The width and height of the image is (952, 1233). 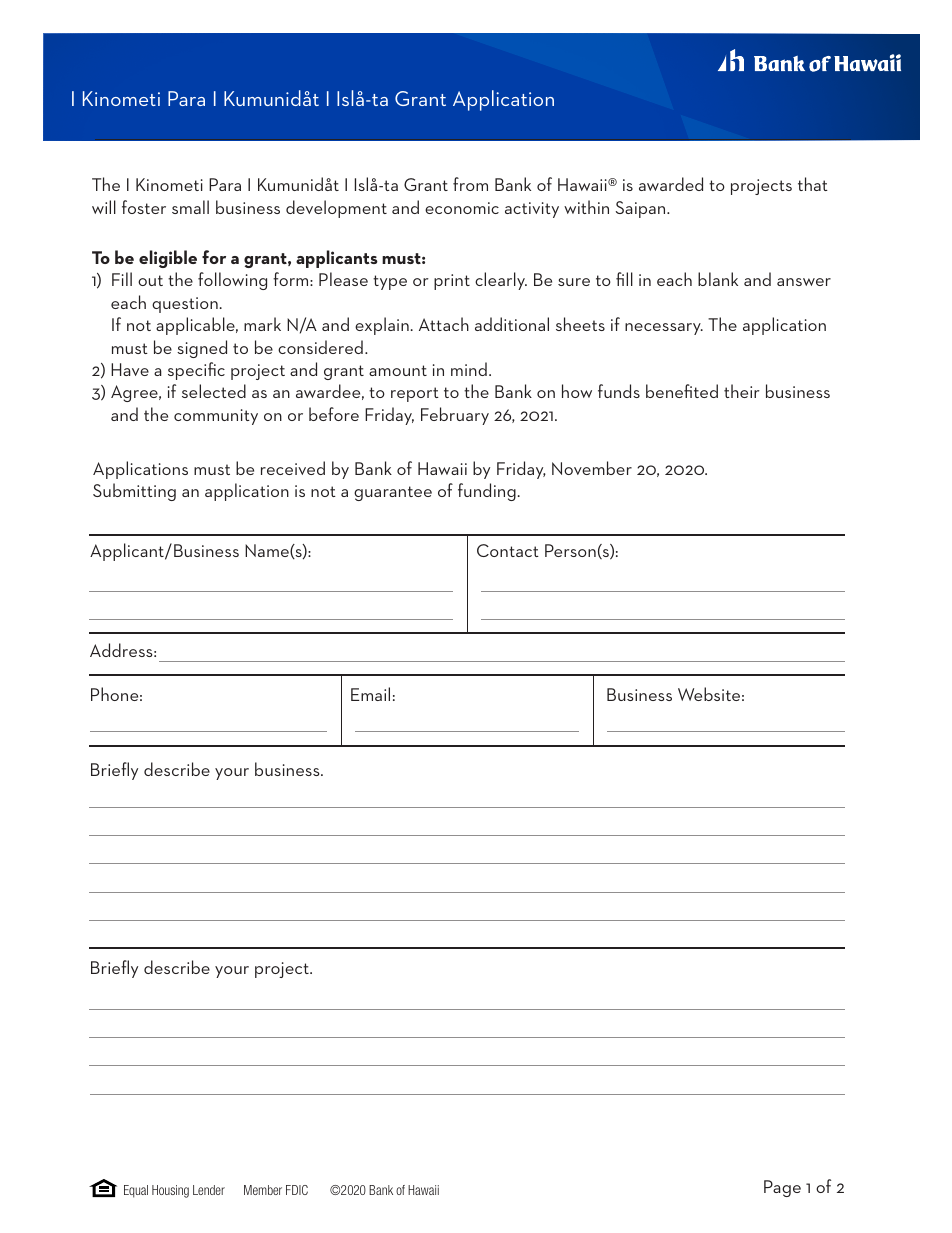 I want to click on Lender, so click(x=209, y=1190).
